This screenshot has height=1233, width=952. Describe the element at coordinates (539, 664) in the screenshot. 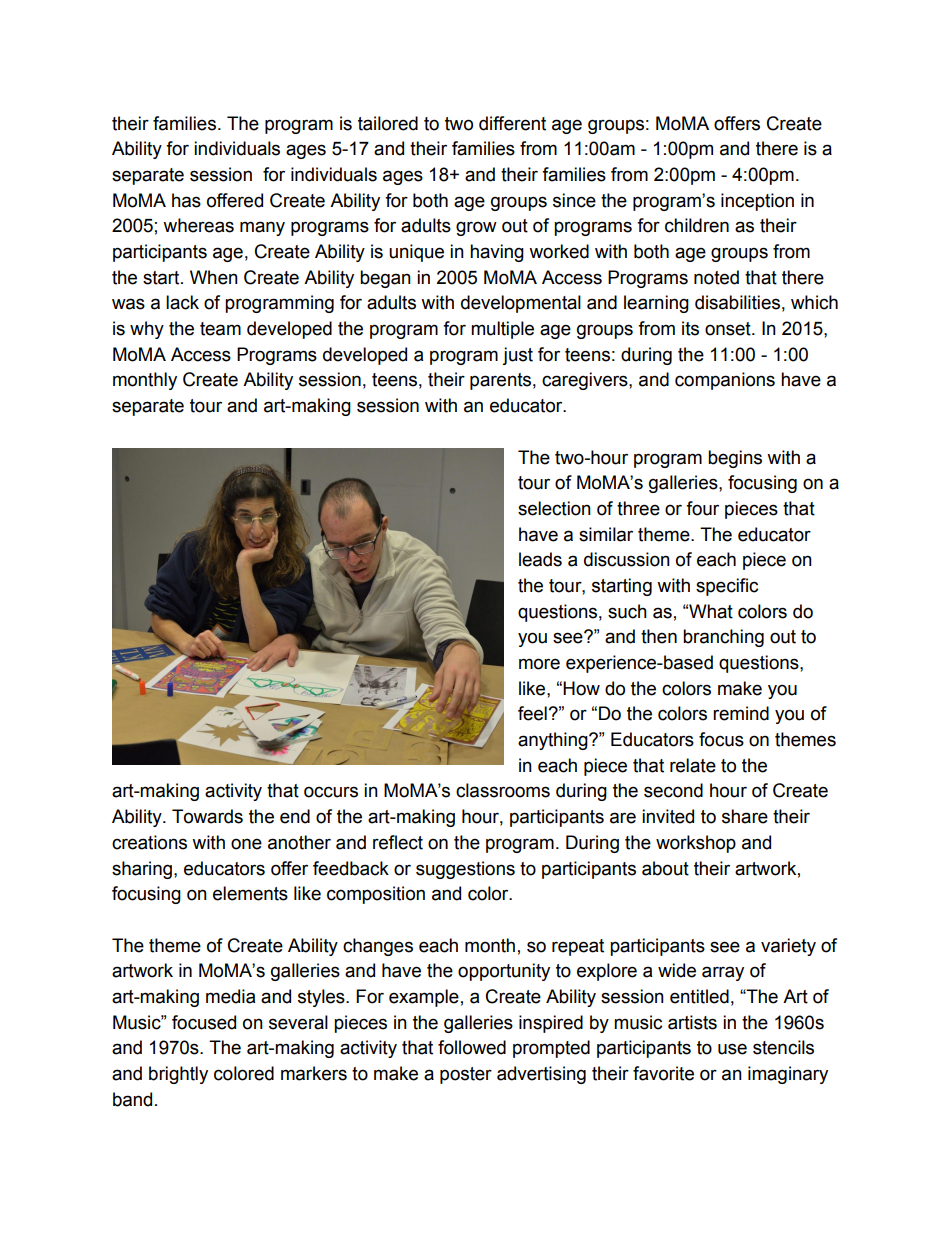

I see `more` at that location.
